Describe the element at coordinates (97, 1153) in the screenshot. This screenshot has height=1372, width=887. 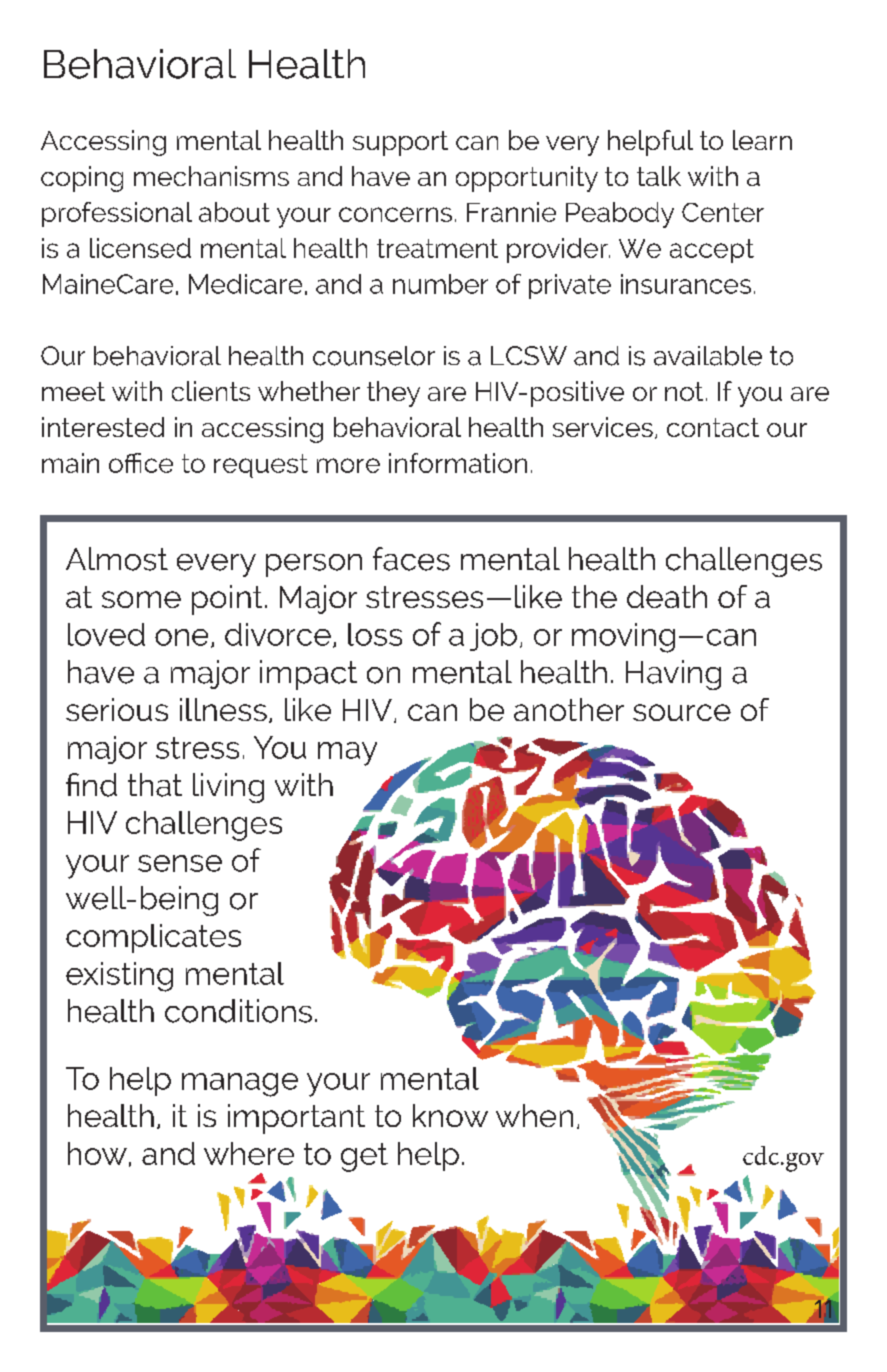
I see `how` at that location.
